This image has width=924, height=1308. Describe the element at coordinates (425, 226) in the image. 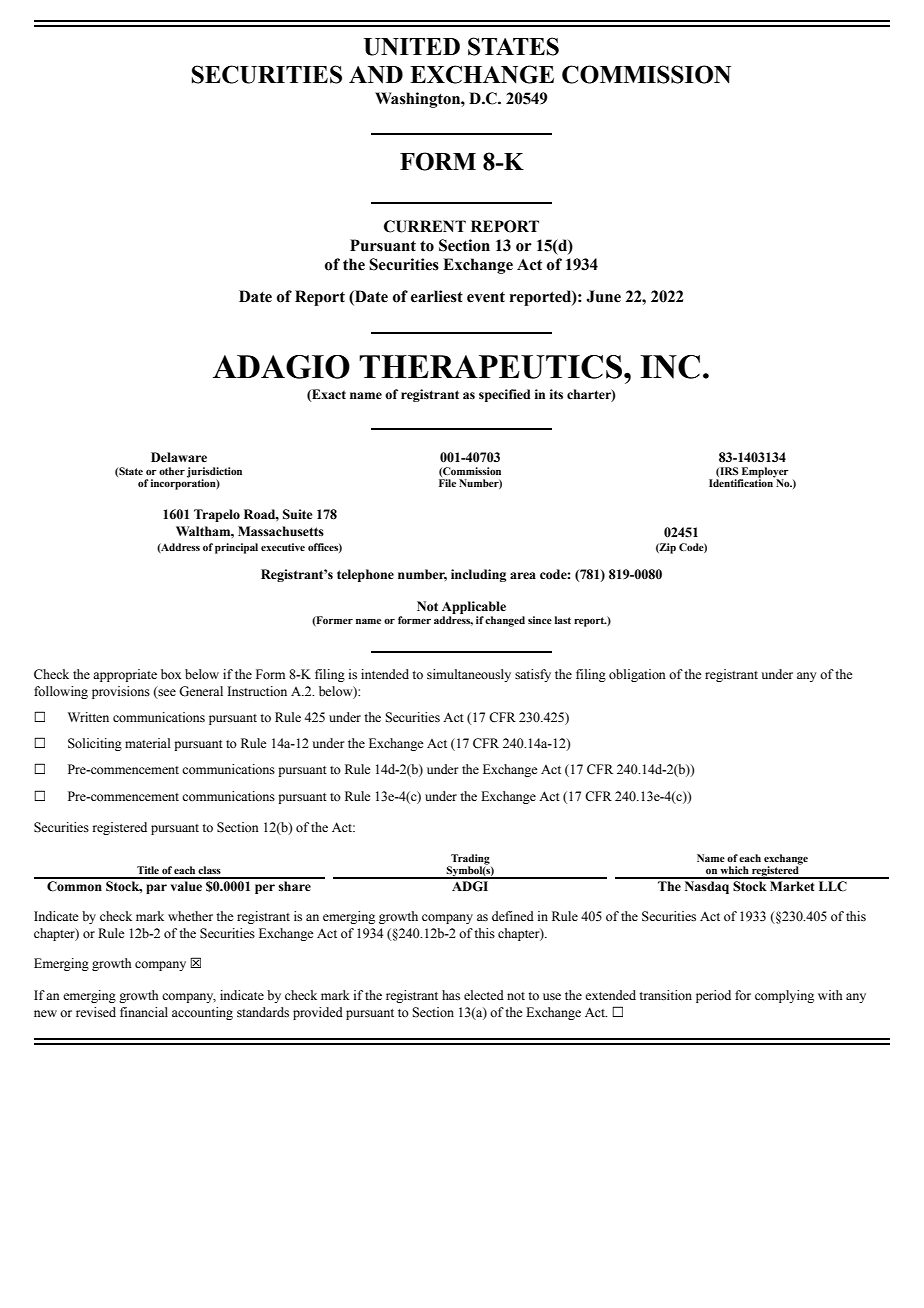

I see `CURRENT` at that location.
